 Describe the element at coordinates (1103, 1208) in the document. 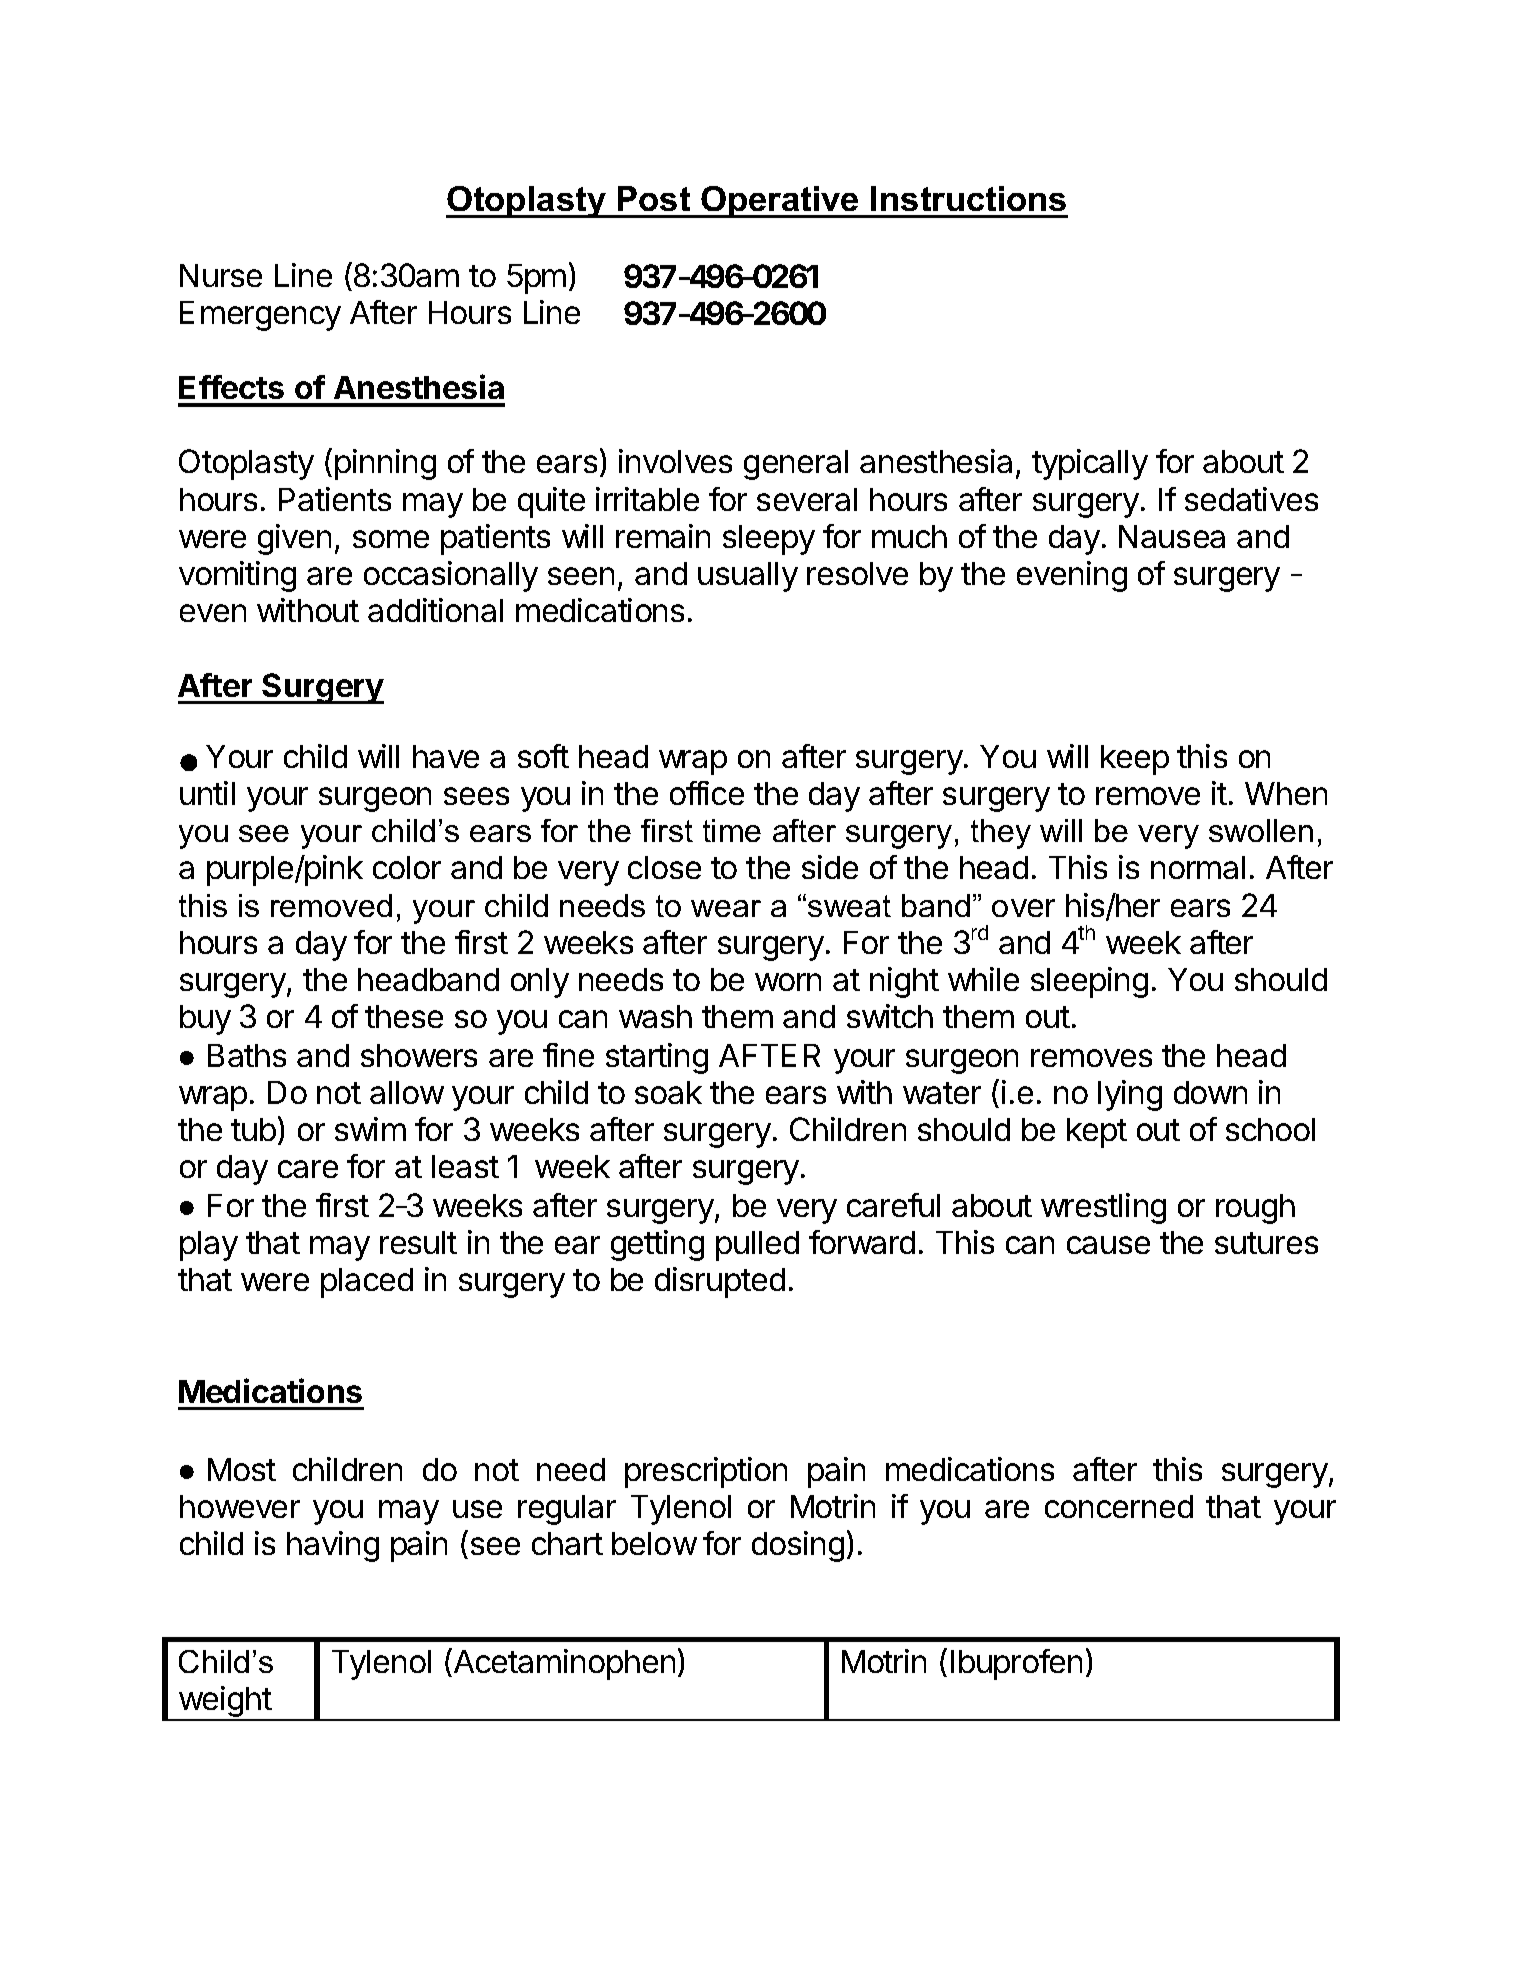

I see `wrestling` at that location.
